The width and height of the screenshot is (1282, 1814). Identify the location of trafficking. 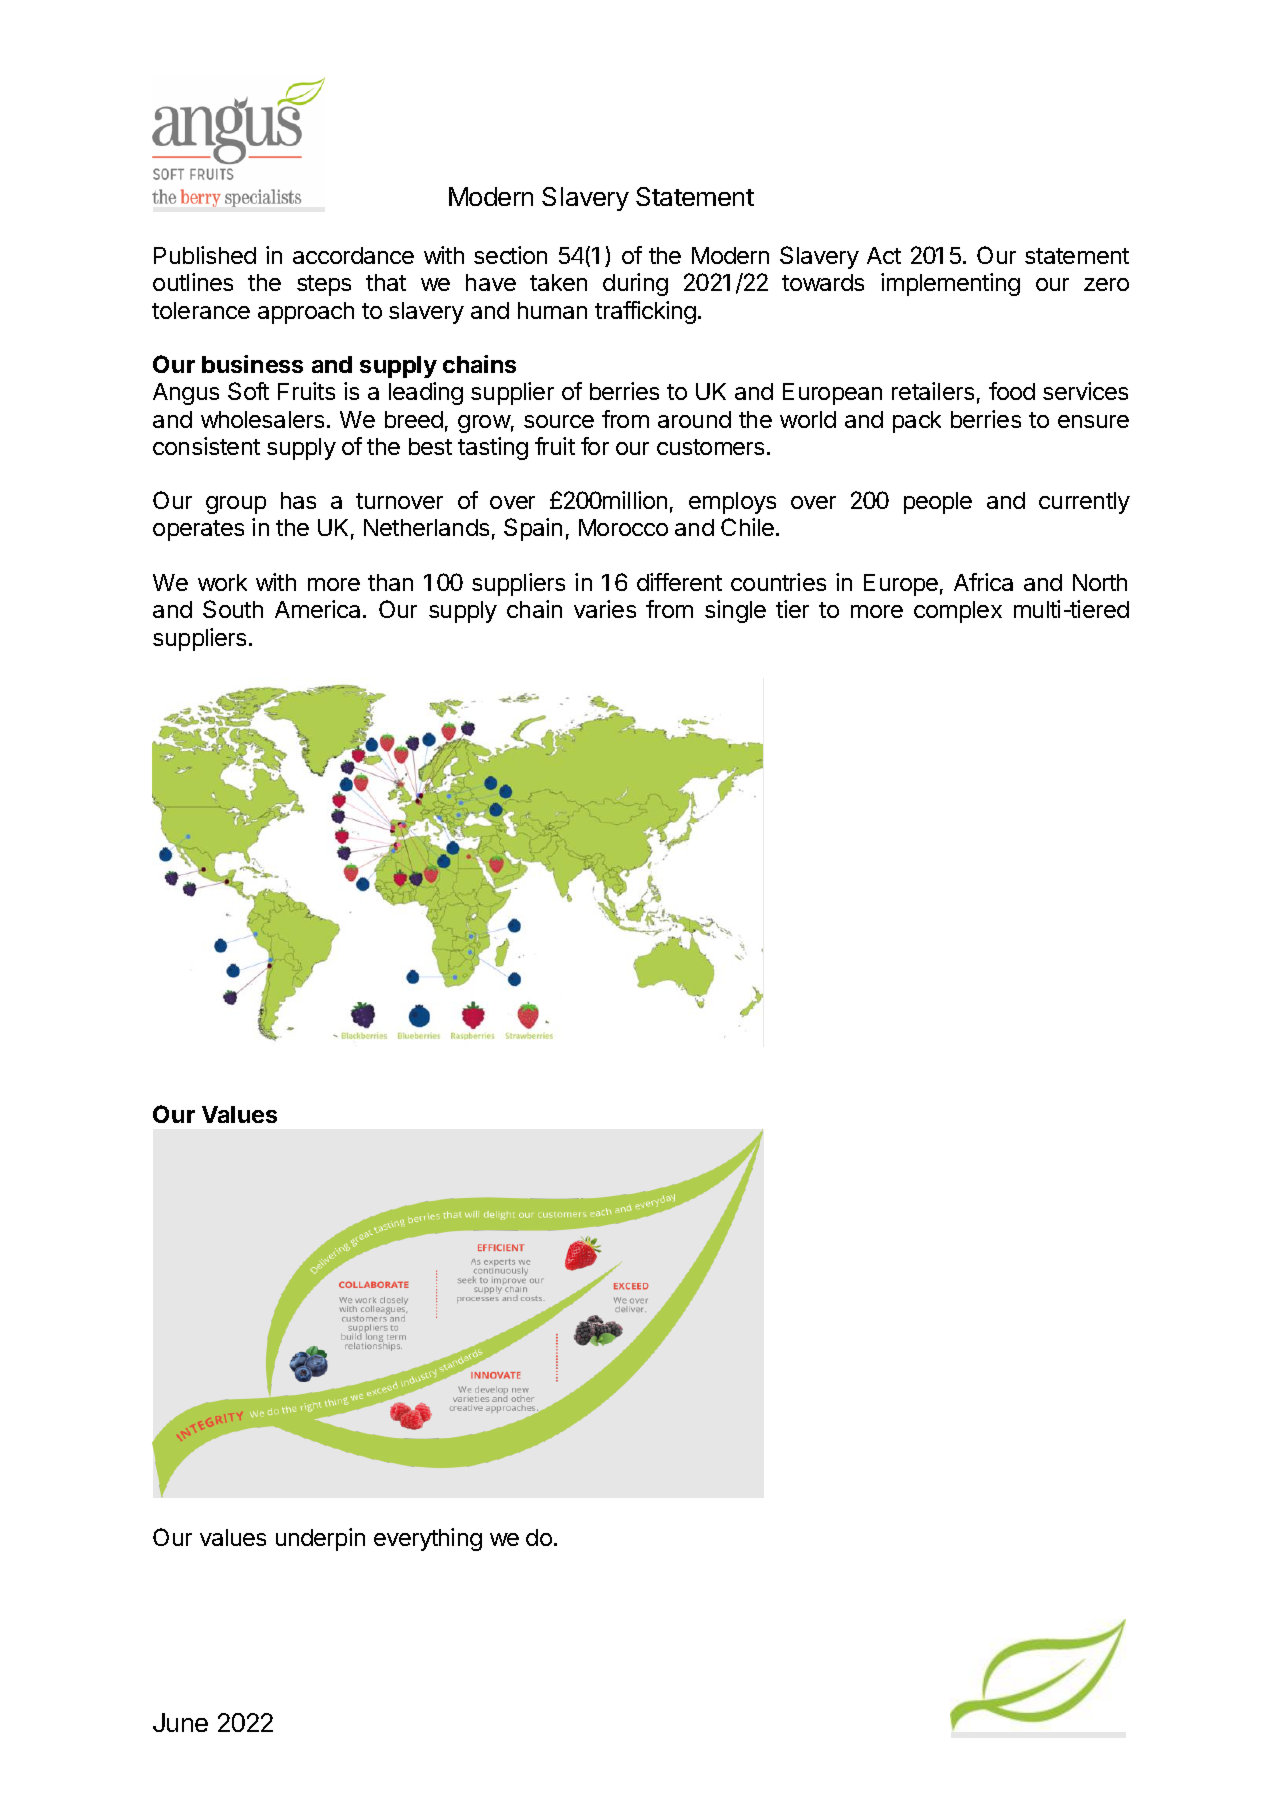
(645, 312).
